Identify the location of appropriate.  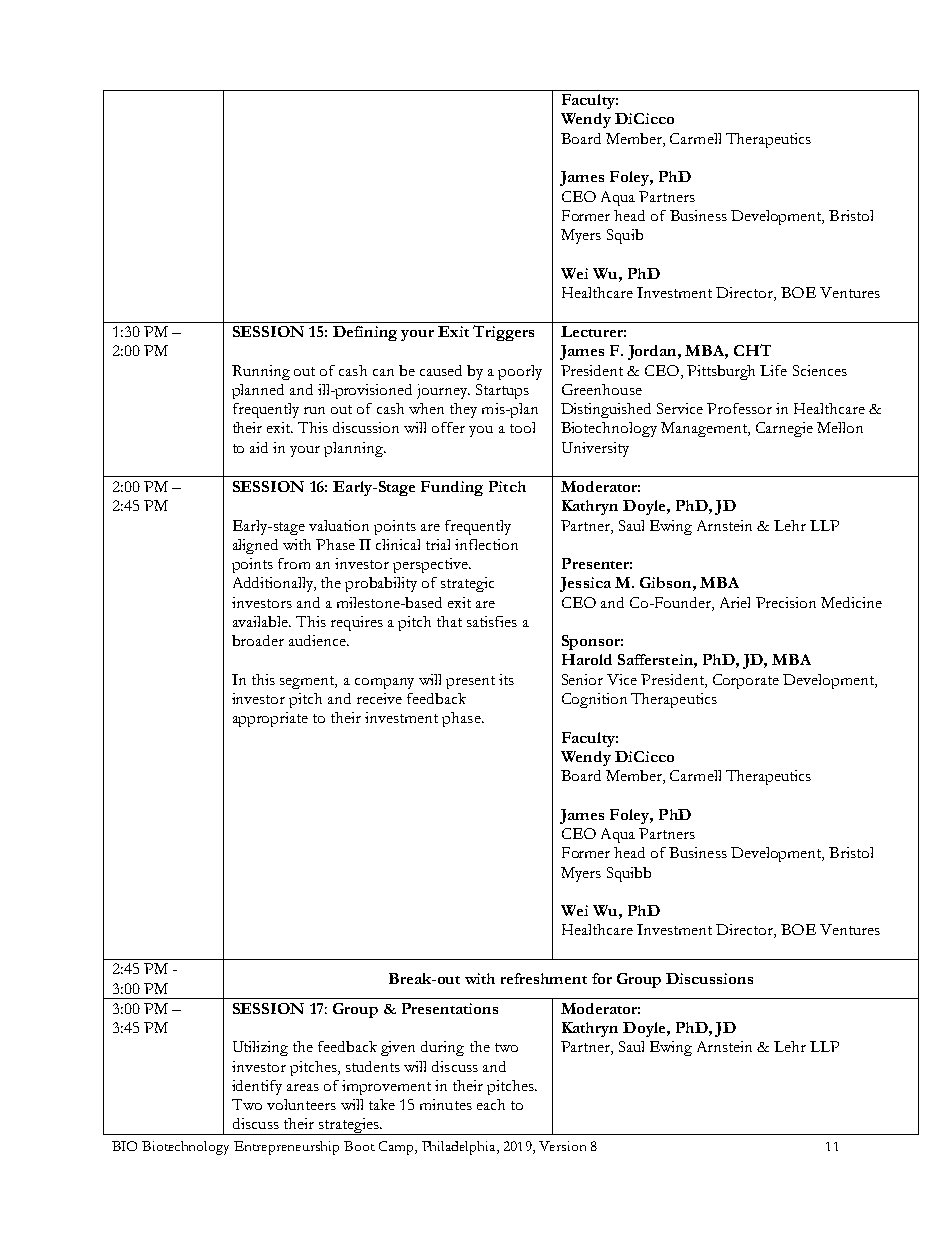
(270, 719).
